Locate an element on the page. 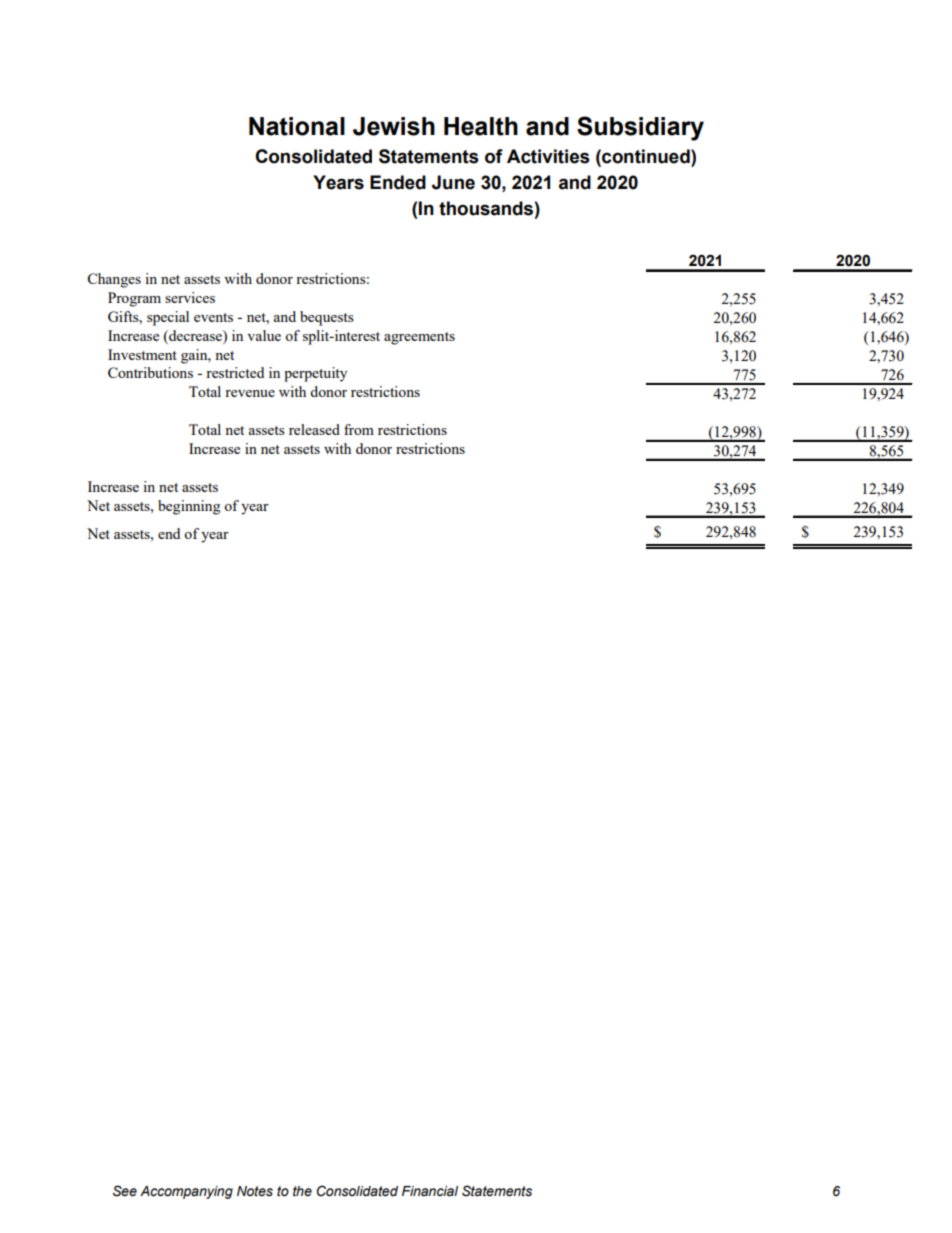 The width and height of the document is (952, 1233). Accompanying is located at coordinates (186, 1192).
